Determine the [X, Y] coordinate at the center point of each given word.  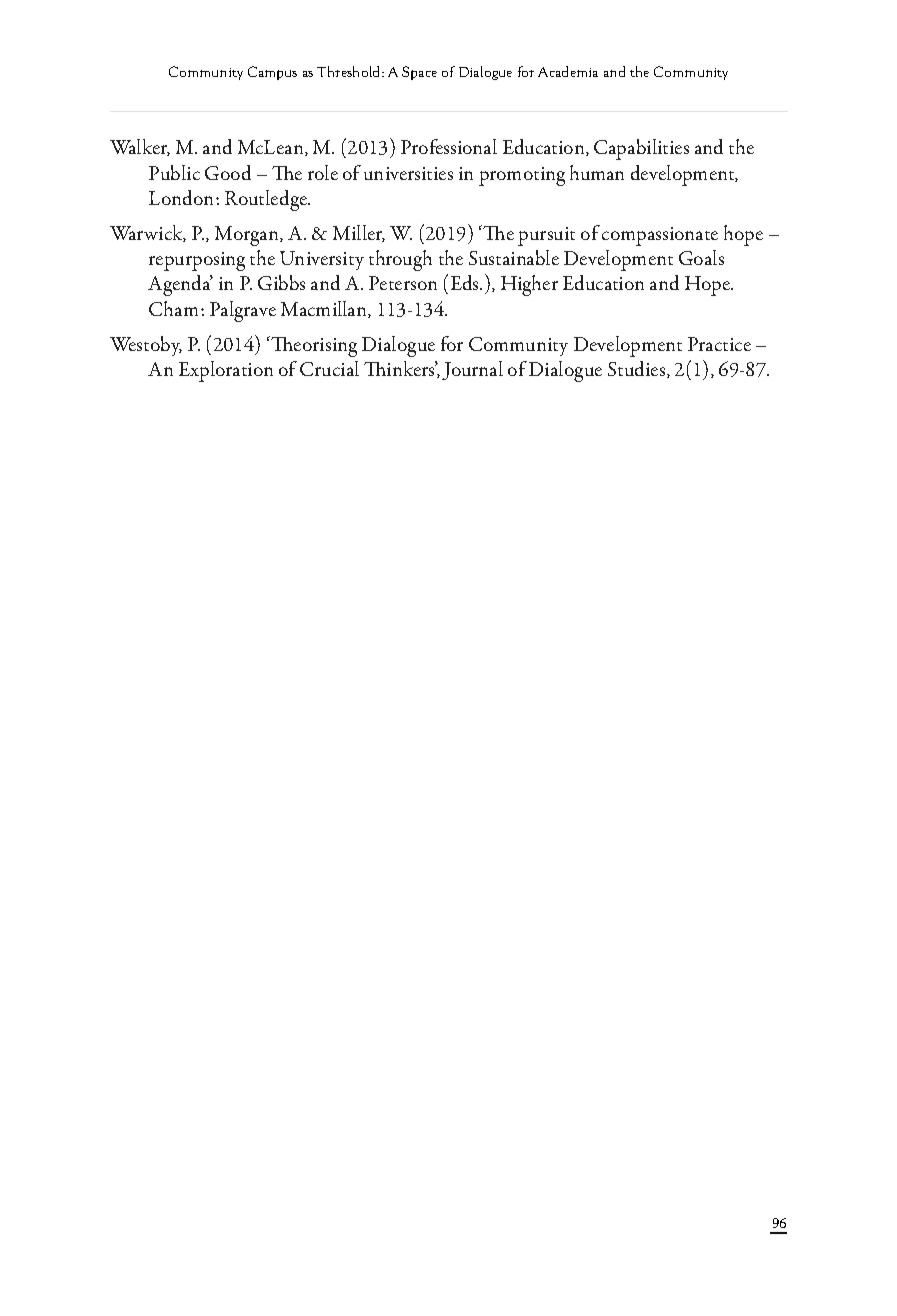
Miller [359, 233]
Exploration [226, 371]
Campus [272, 73]
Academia [568, 71]
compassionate [660, 236]
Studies [638, 369]
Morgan [248, 236]
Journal [472, 370]
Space [419, 73]
